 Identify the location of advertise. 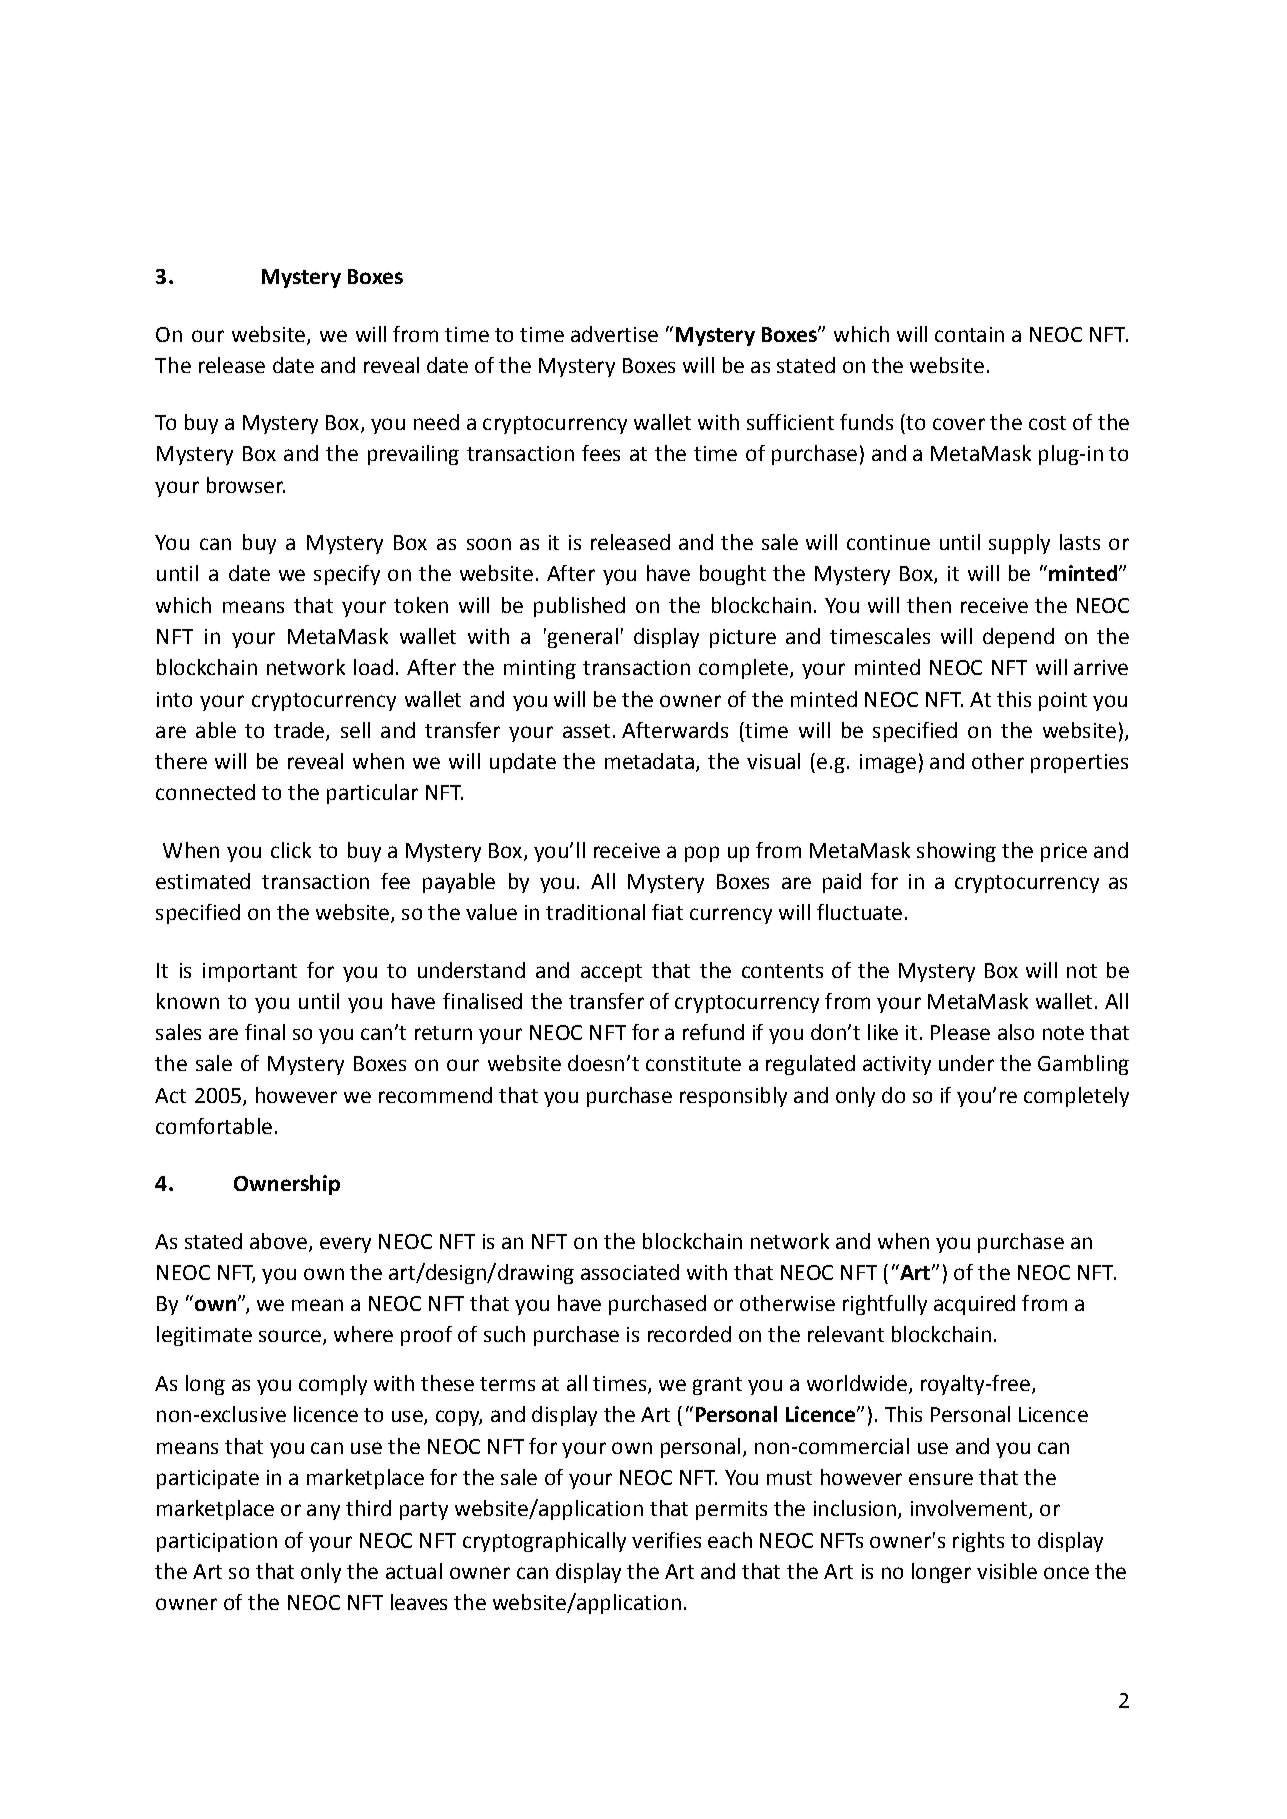
(614, 334).
